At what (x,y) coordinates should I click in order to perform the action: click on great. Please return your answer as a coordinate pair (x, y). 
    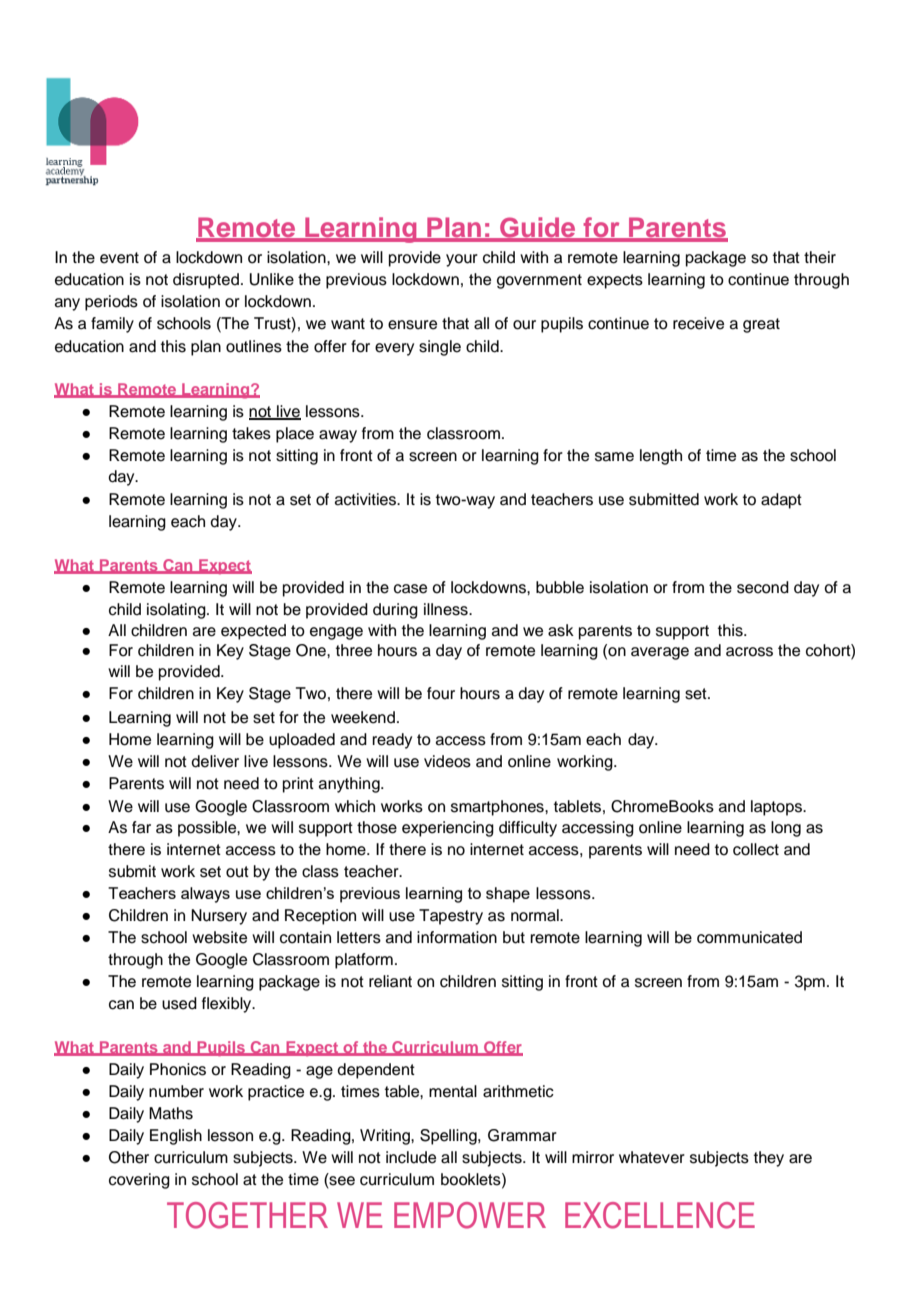
    Looking at the image, I should click on (761, 325).
